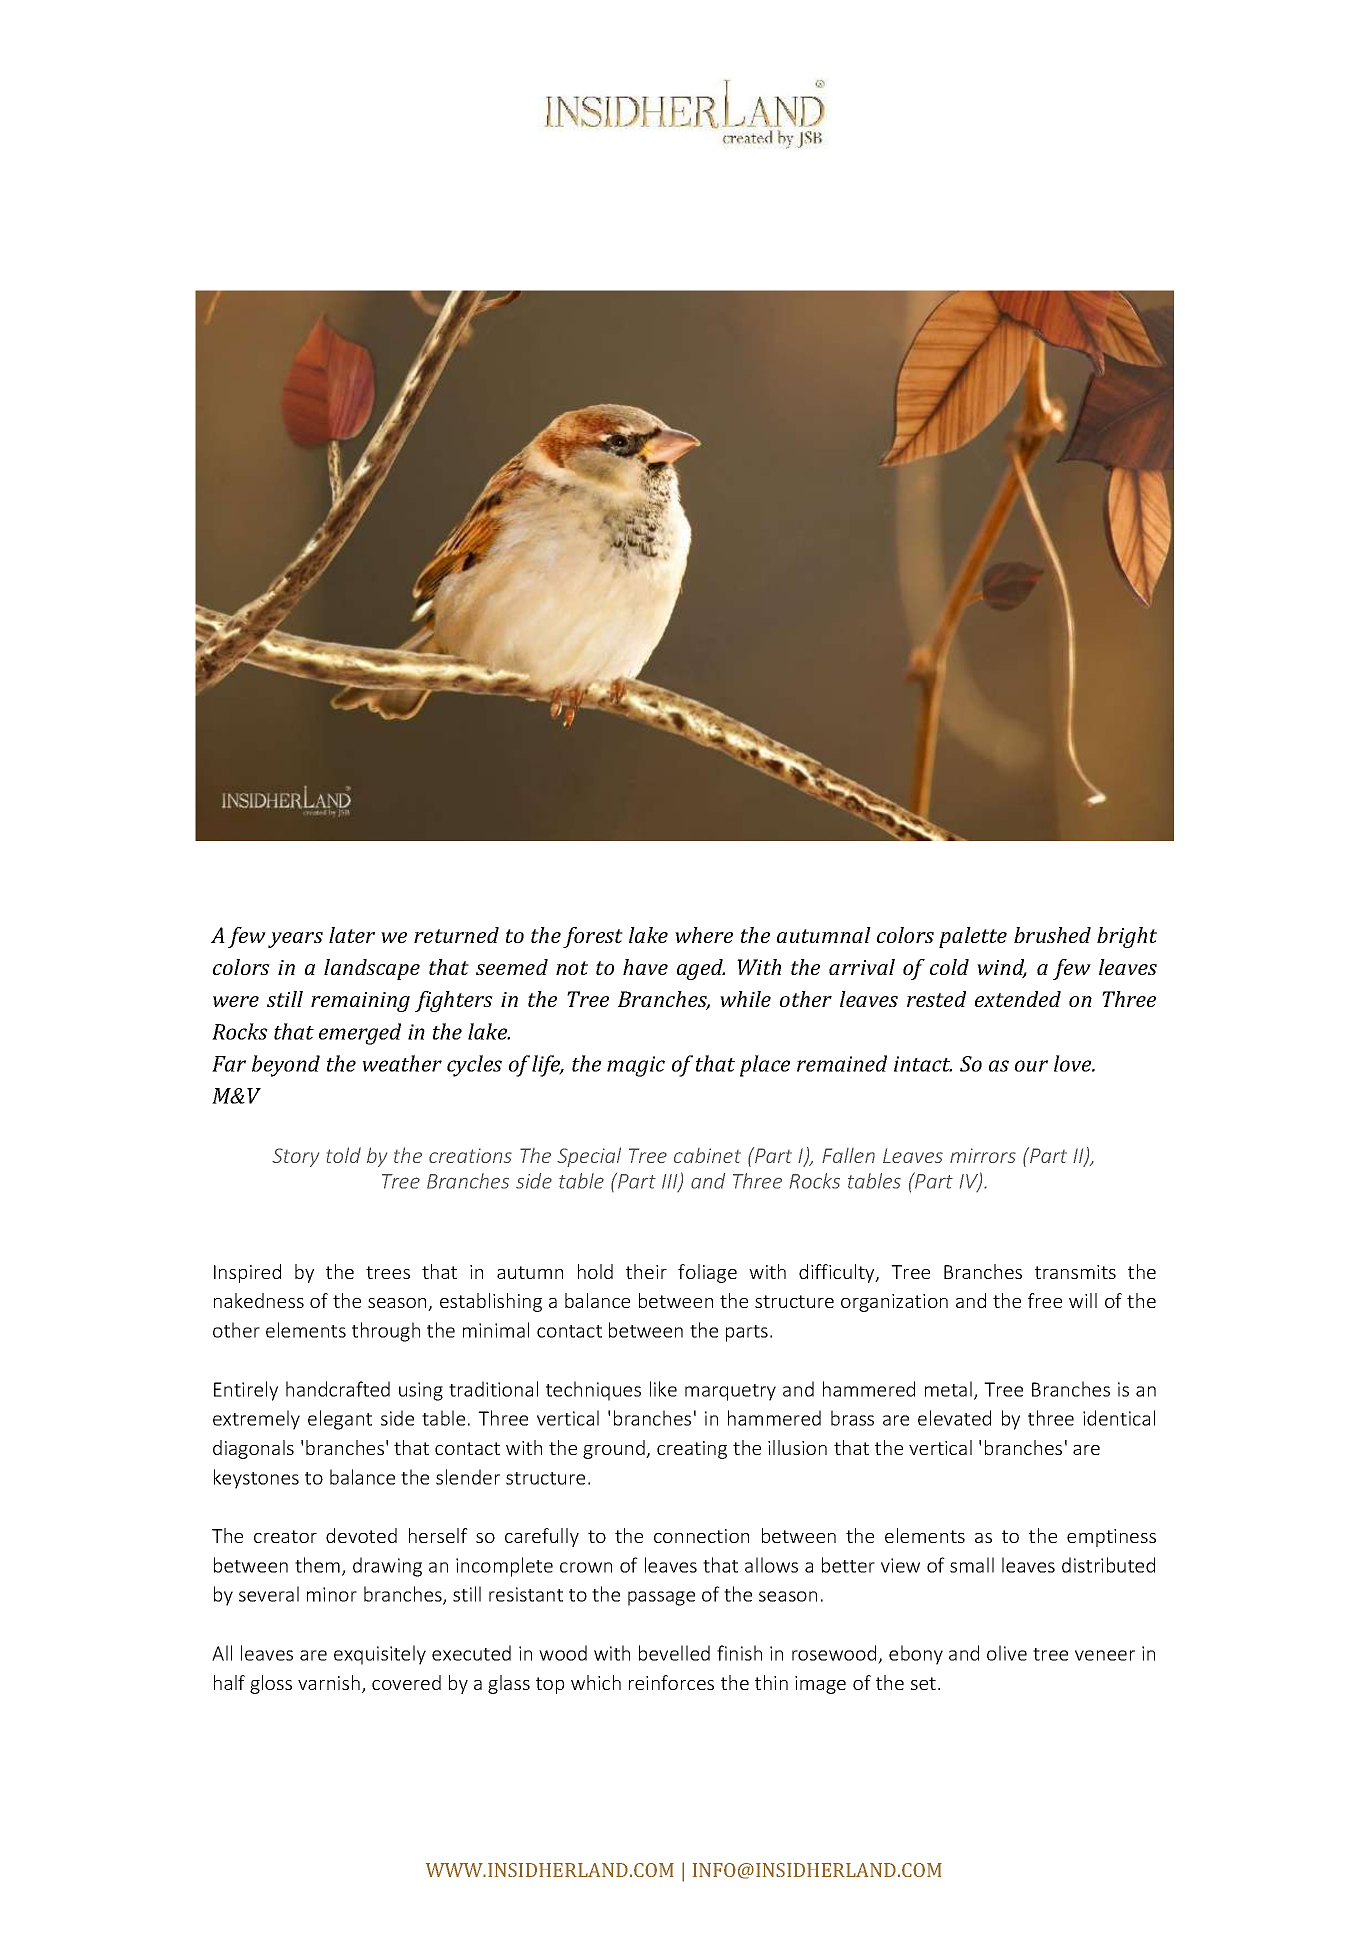 Image resolution: width=1369 pixels, height=1936 pixels. I want to click on our, so click(1031, 1066).
